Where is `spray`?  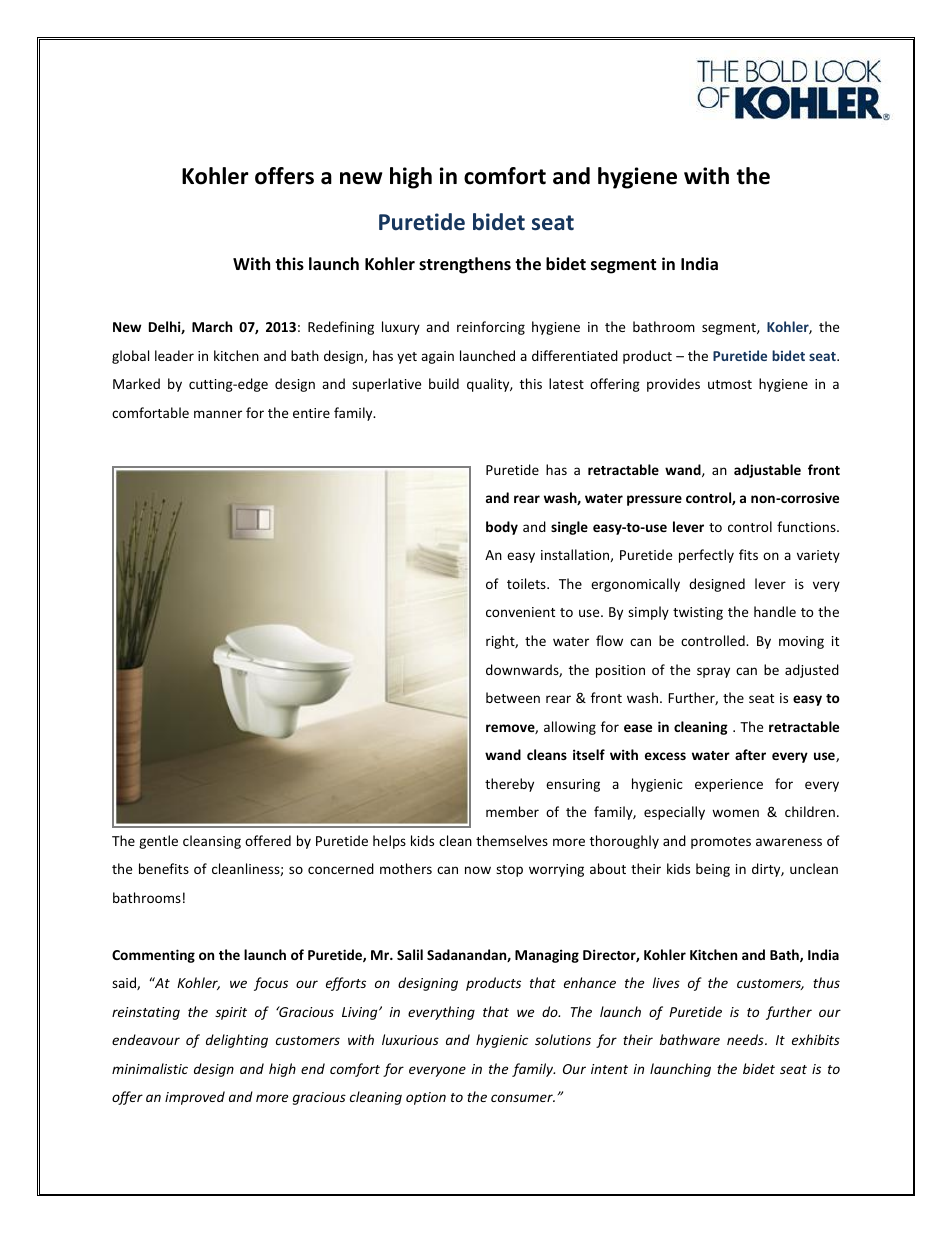 spray is located at coordinates (713, 672).
